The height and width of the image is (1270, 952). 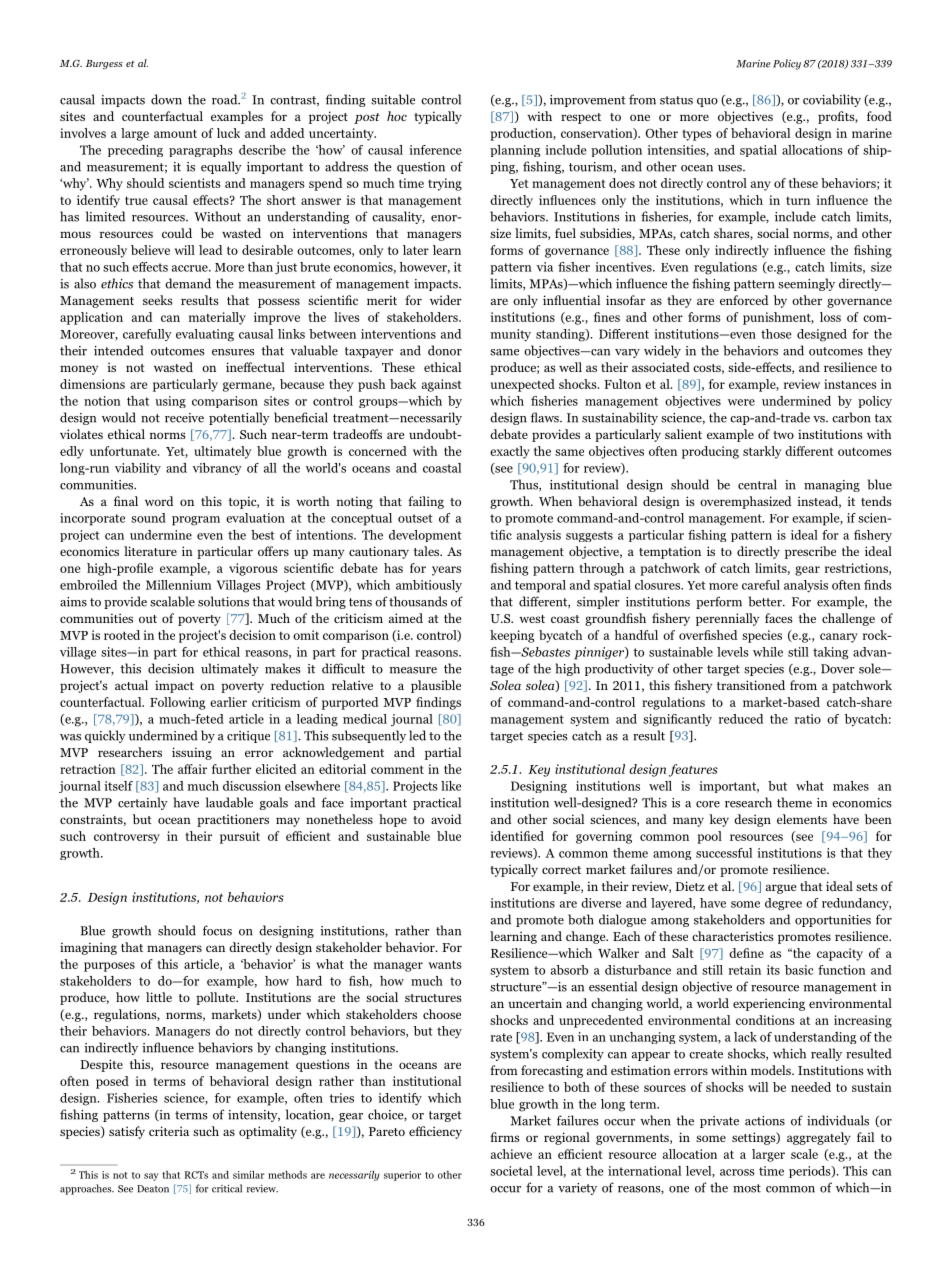 What do you see at coordinates (169, 1131) in the image?
I see `criteria` at bounding box center [169, 1131].
